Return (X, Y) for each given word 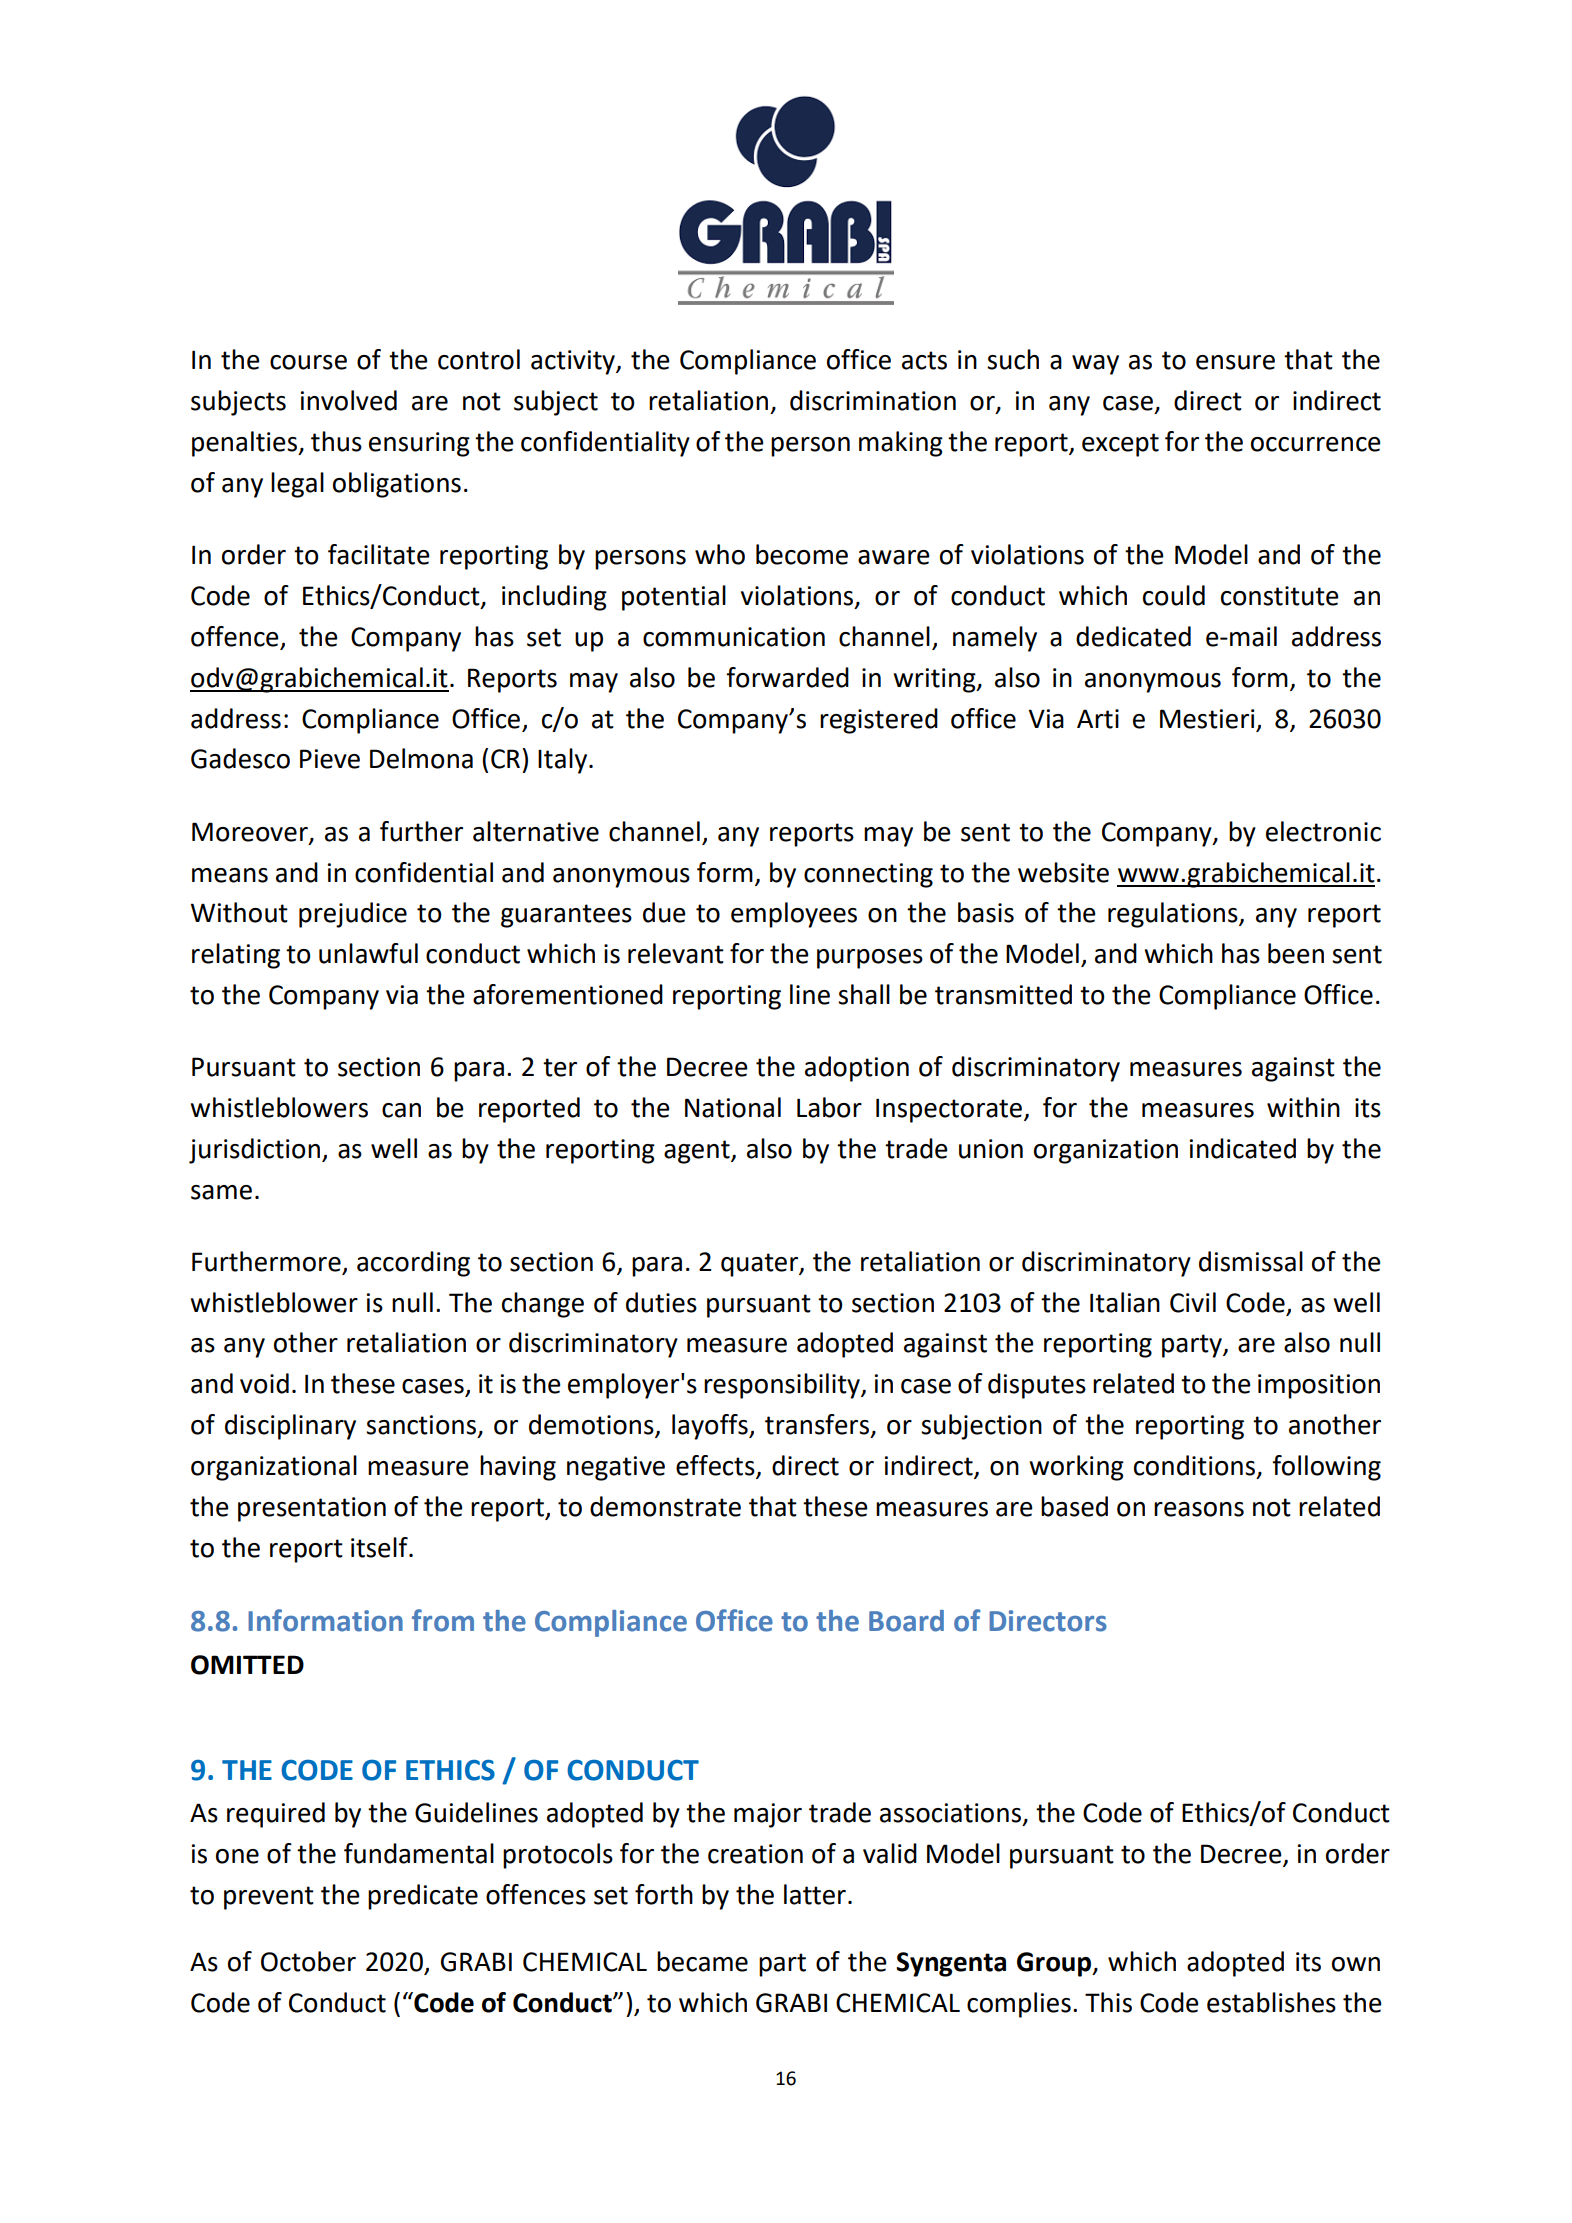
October (308, 1961)
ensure (1235, 362)
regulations (1174, 915)
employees (794, 915)
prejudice (353, 915)
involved (348, 400)
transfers (817, 1424)
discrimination (873, 400)
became (702, 1961)
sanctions (421, 1425)
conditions (1194, 1465)
